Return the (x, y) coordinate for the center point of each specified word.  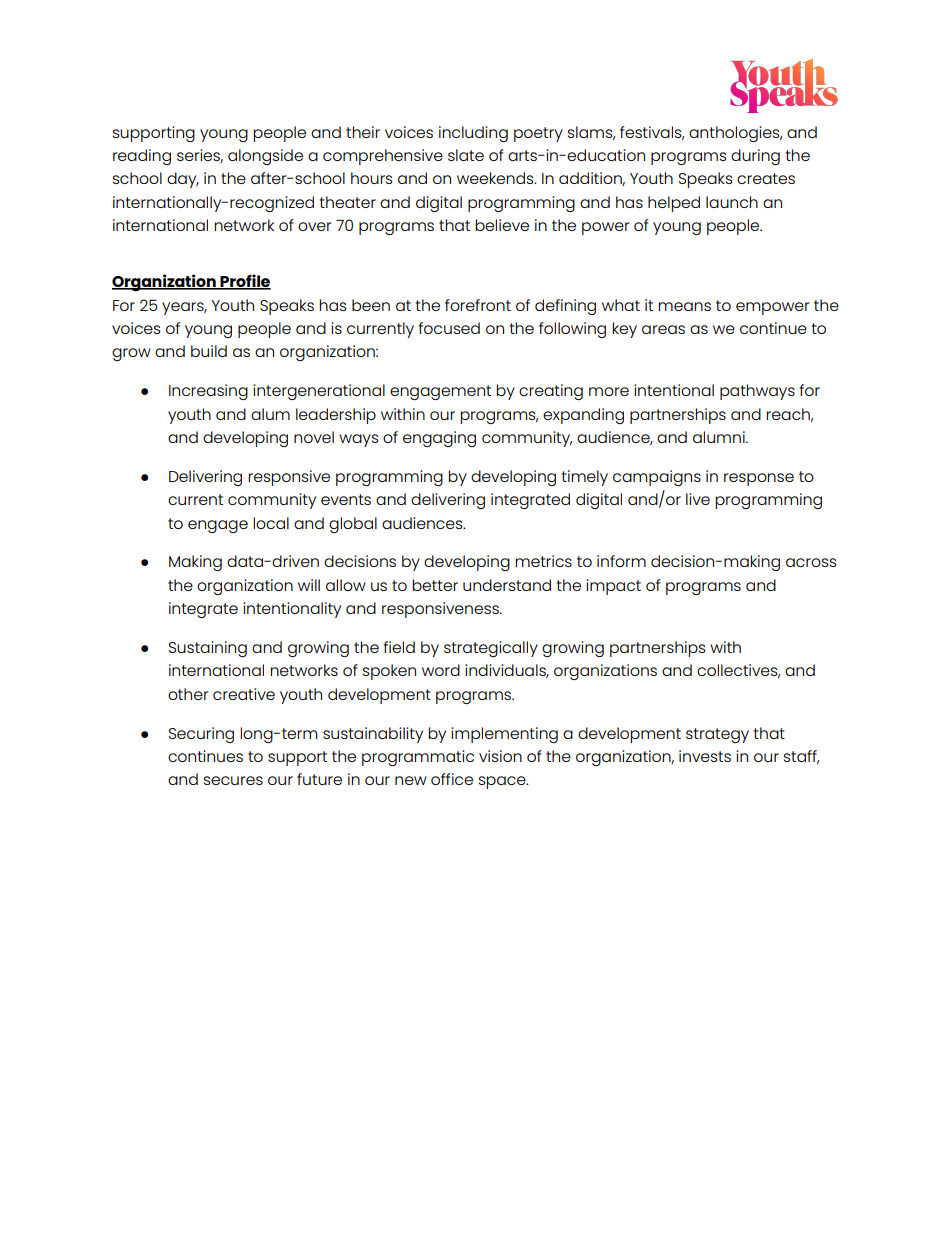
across (811, 562)
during (755, 157)
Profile (244, 282)
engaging (439, 439)
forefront (478, 305)
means (684, 306)
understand (507, 585)
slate (466, 155)
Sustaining (208, 649)
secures (233, 780)
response (759, 479)
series (200, 156)
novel (314, 437)
